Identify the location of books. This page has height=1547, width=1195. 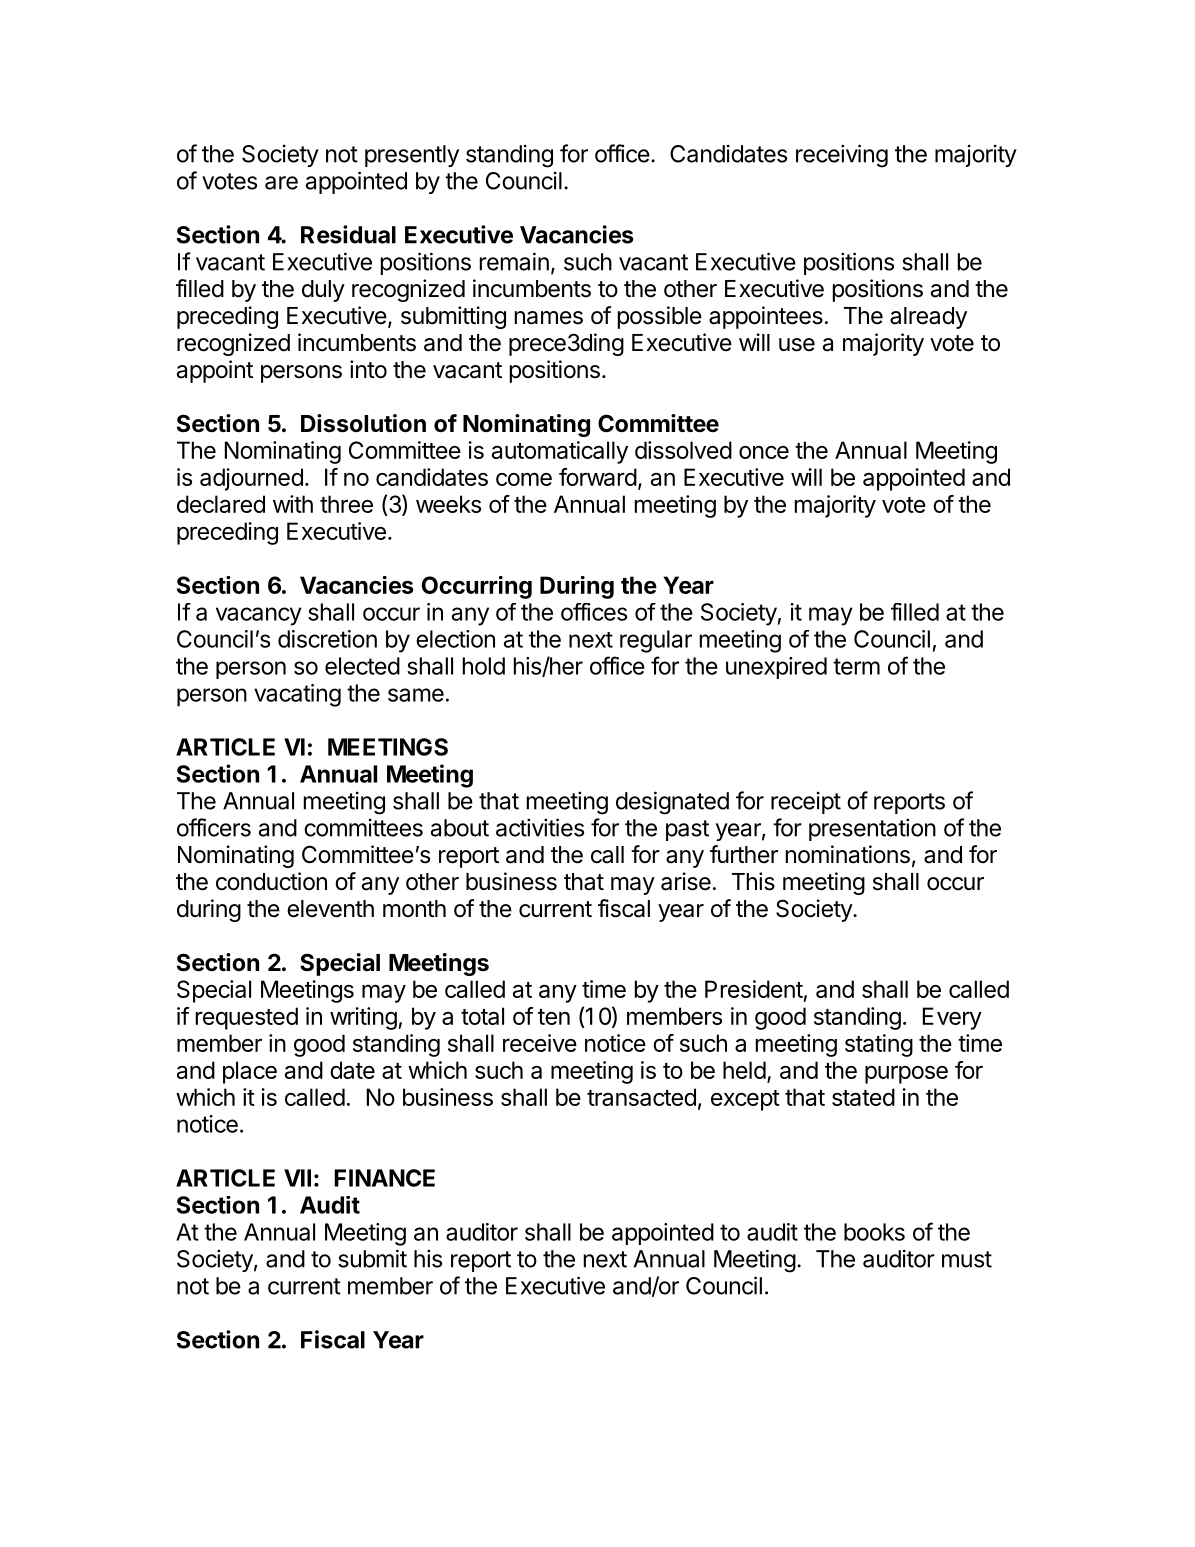
(874, 1232).
